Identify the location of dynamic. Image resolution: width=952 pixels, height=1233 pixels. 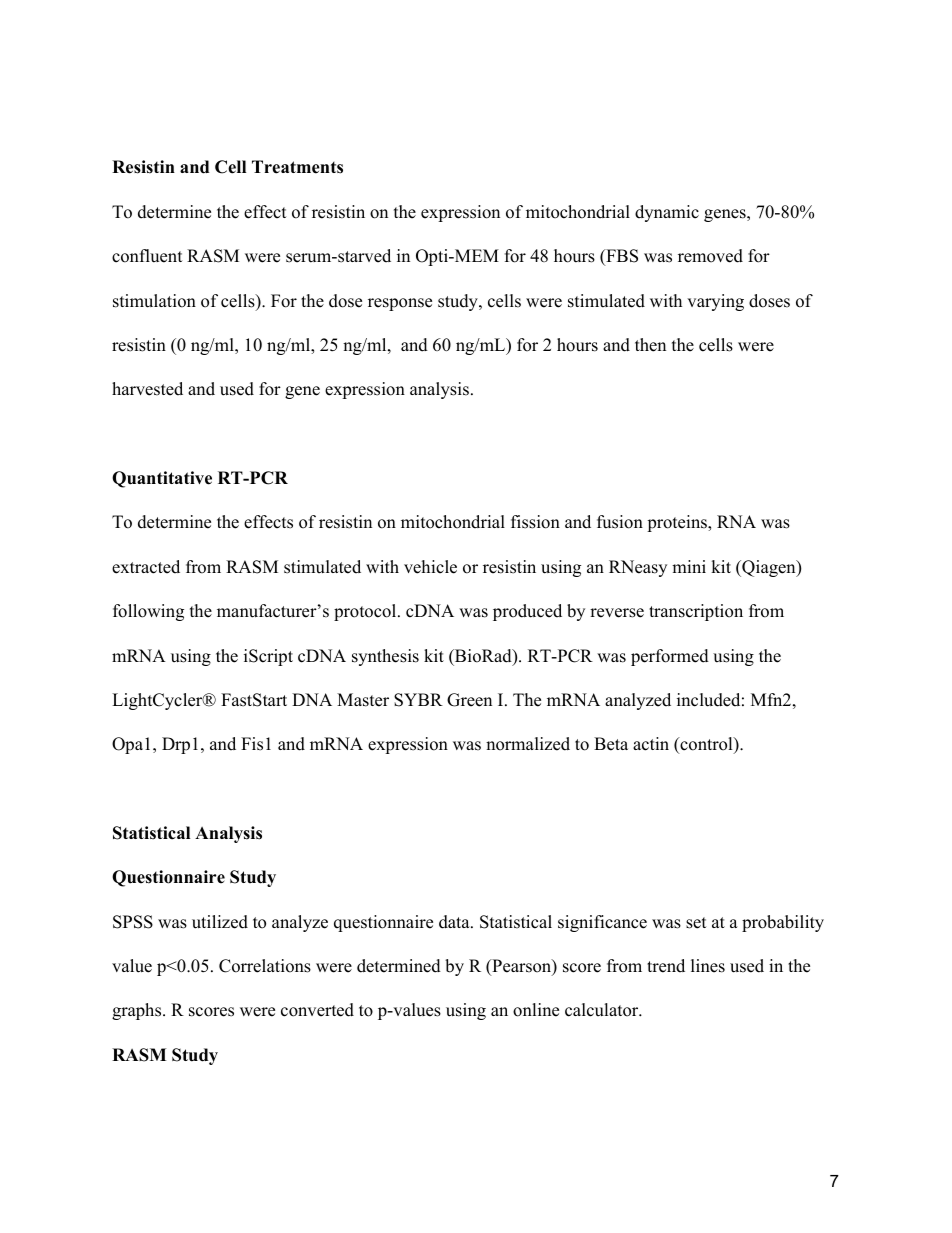
(667, 213).
